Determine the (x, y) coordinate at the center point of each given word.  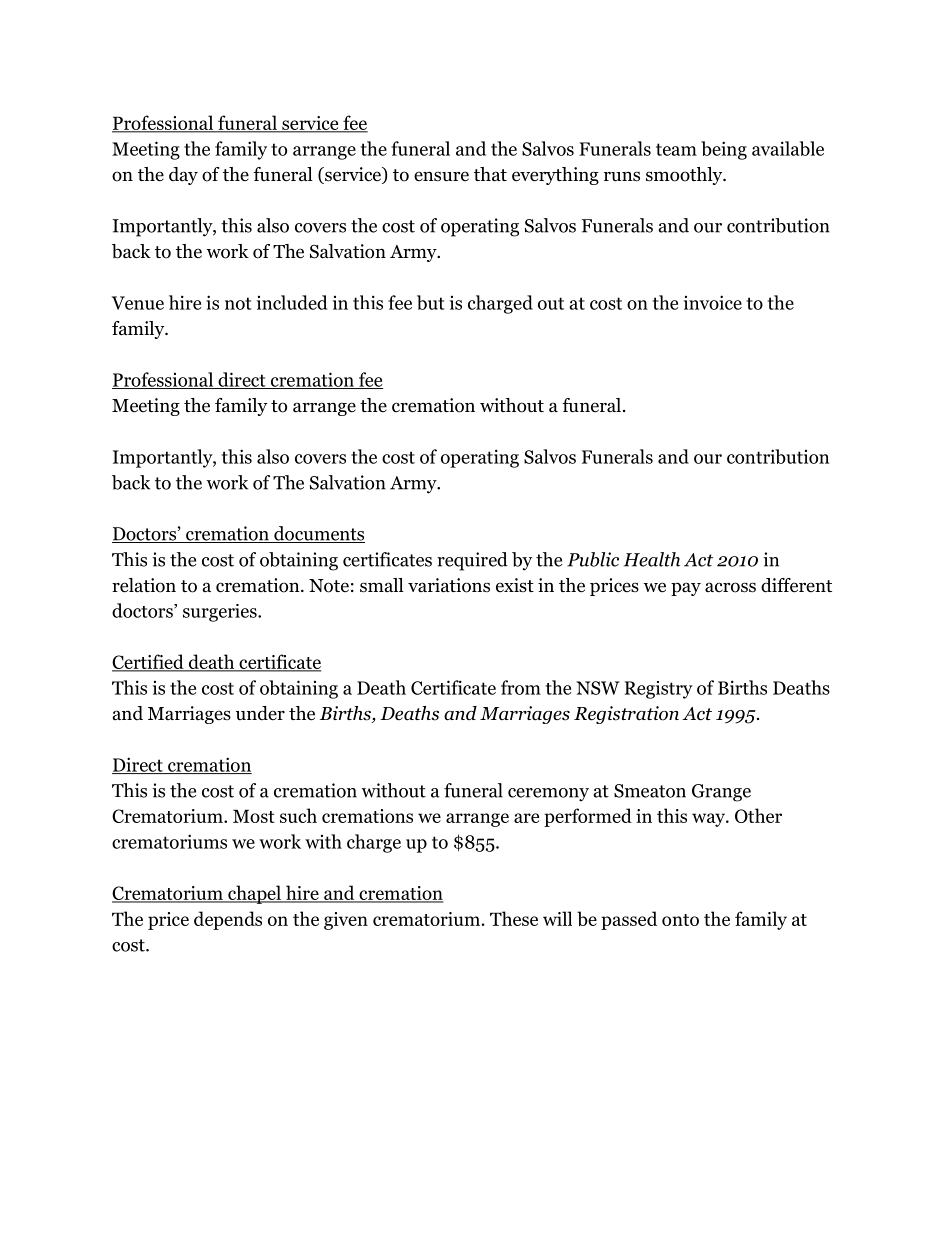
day (183, 176)
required (472, 561)
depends (228, 920)
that (490, 174)
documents (318, 534)
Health (652, 559)
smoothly (685, 176)
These (514, 918)
